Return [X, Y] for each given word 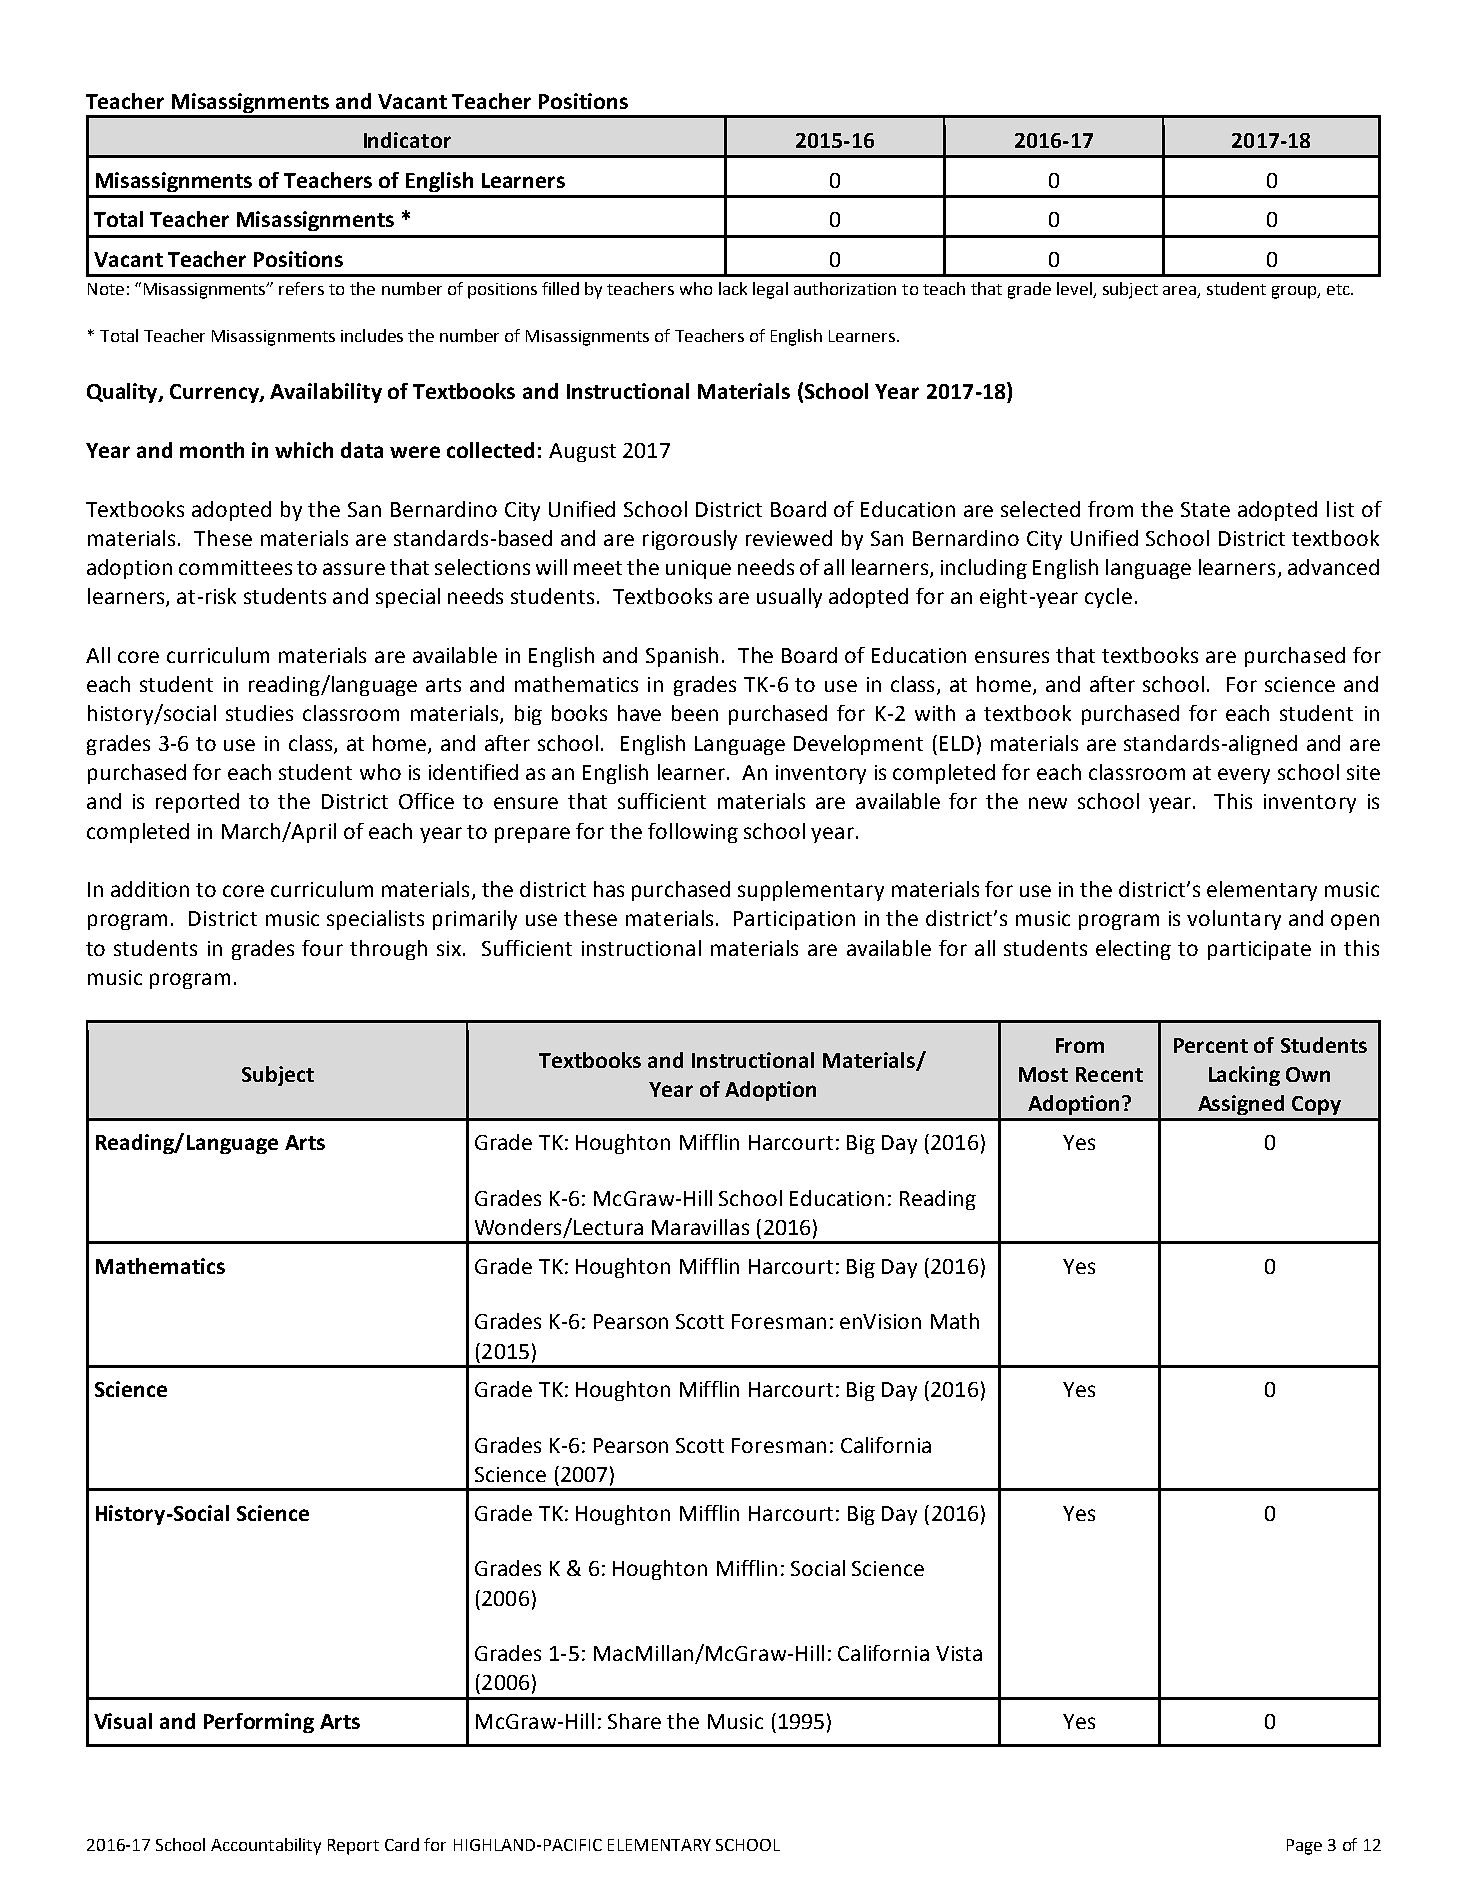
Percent [1211, 1045]
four [322, 948]
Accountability [266, 1846]
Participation [794, 920]
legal [770, 290]
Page [1304, 1847]
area [1180, 292]
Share [634, 1721]
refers [301, 288]
